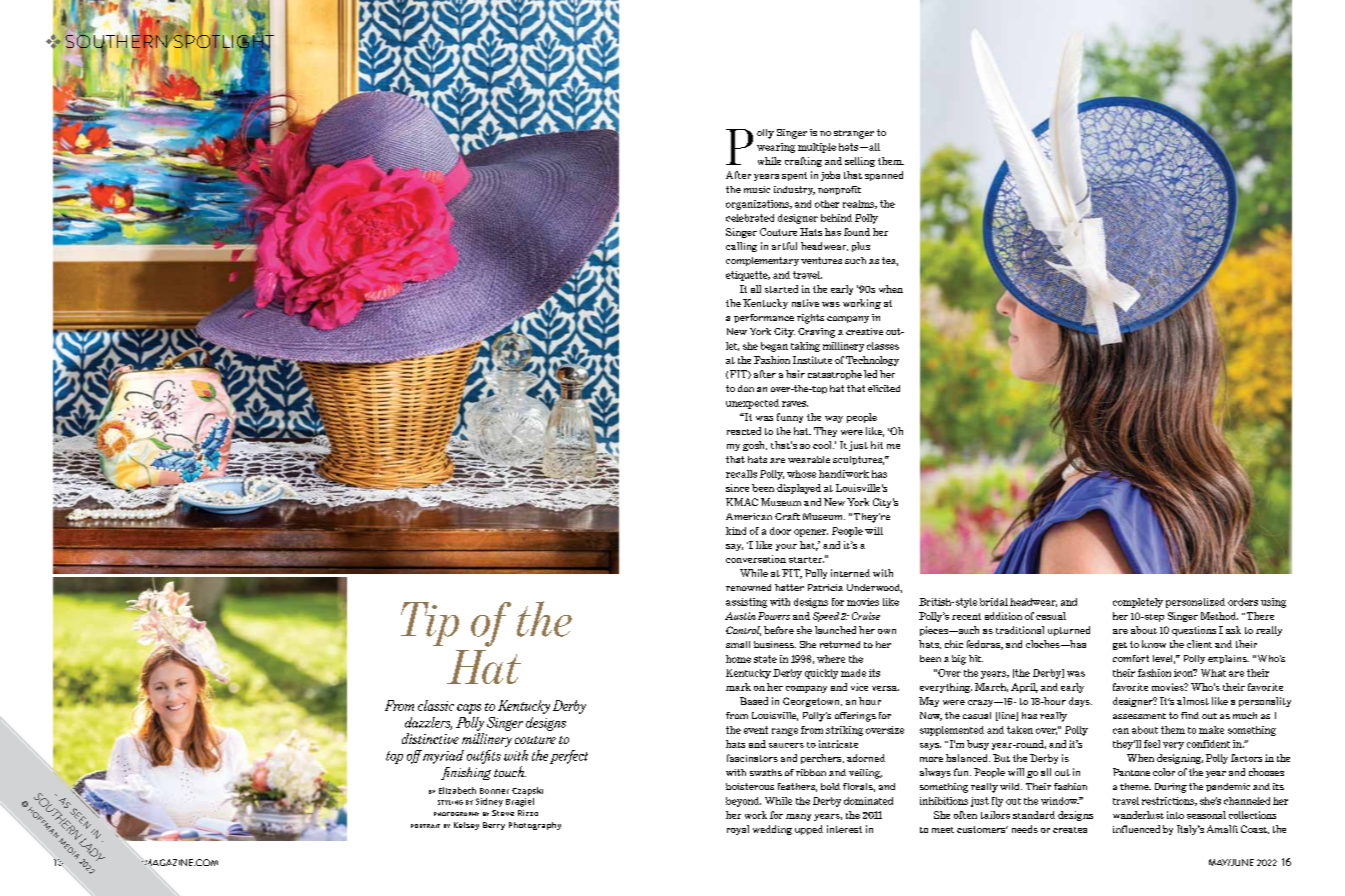 This page has height=896, width=1345. I want to click on creative, so click(864, 331).
